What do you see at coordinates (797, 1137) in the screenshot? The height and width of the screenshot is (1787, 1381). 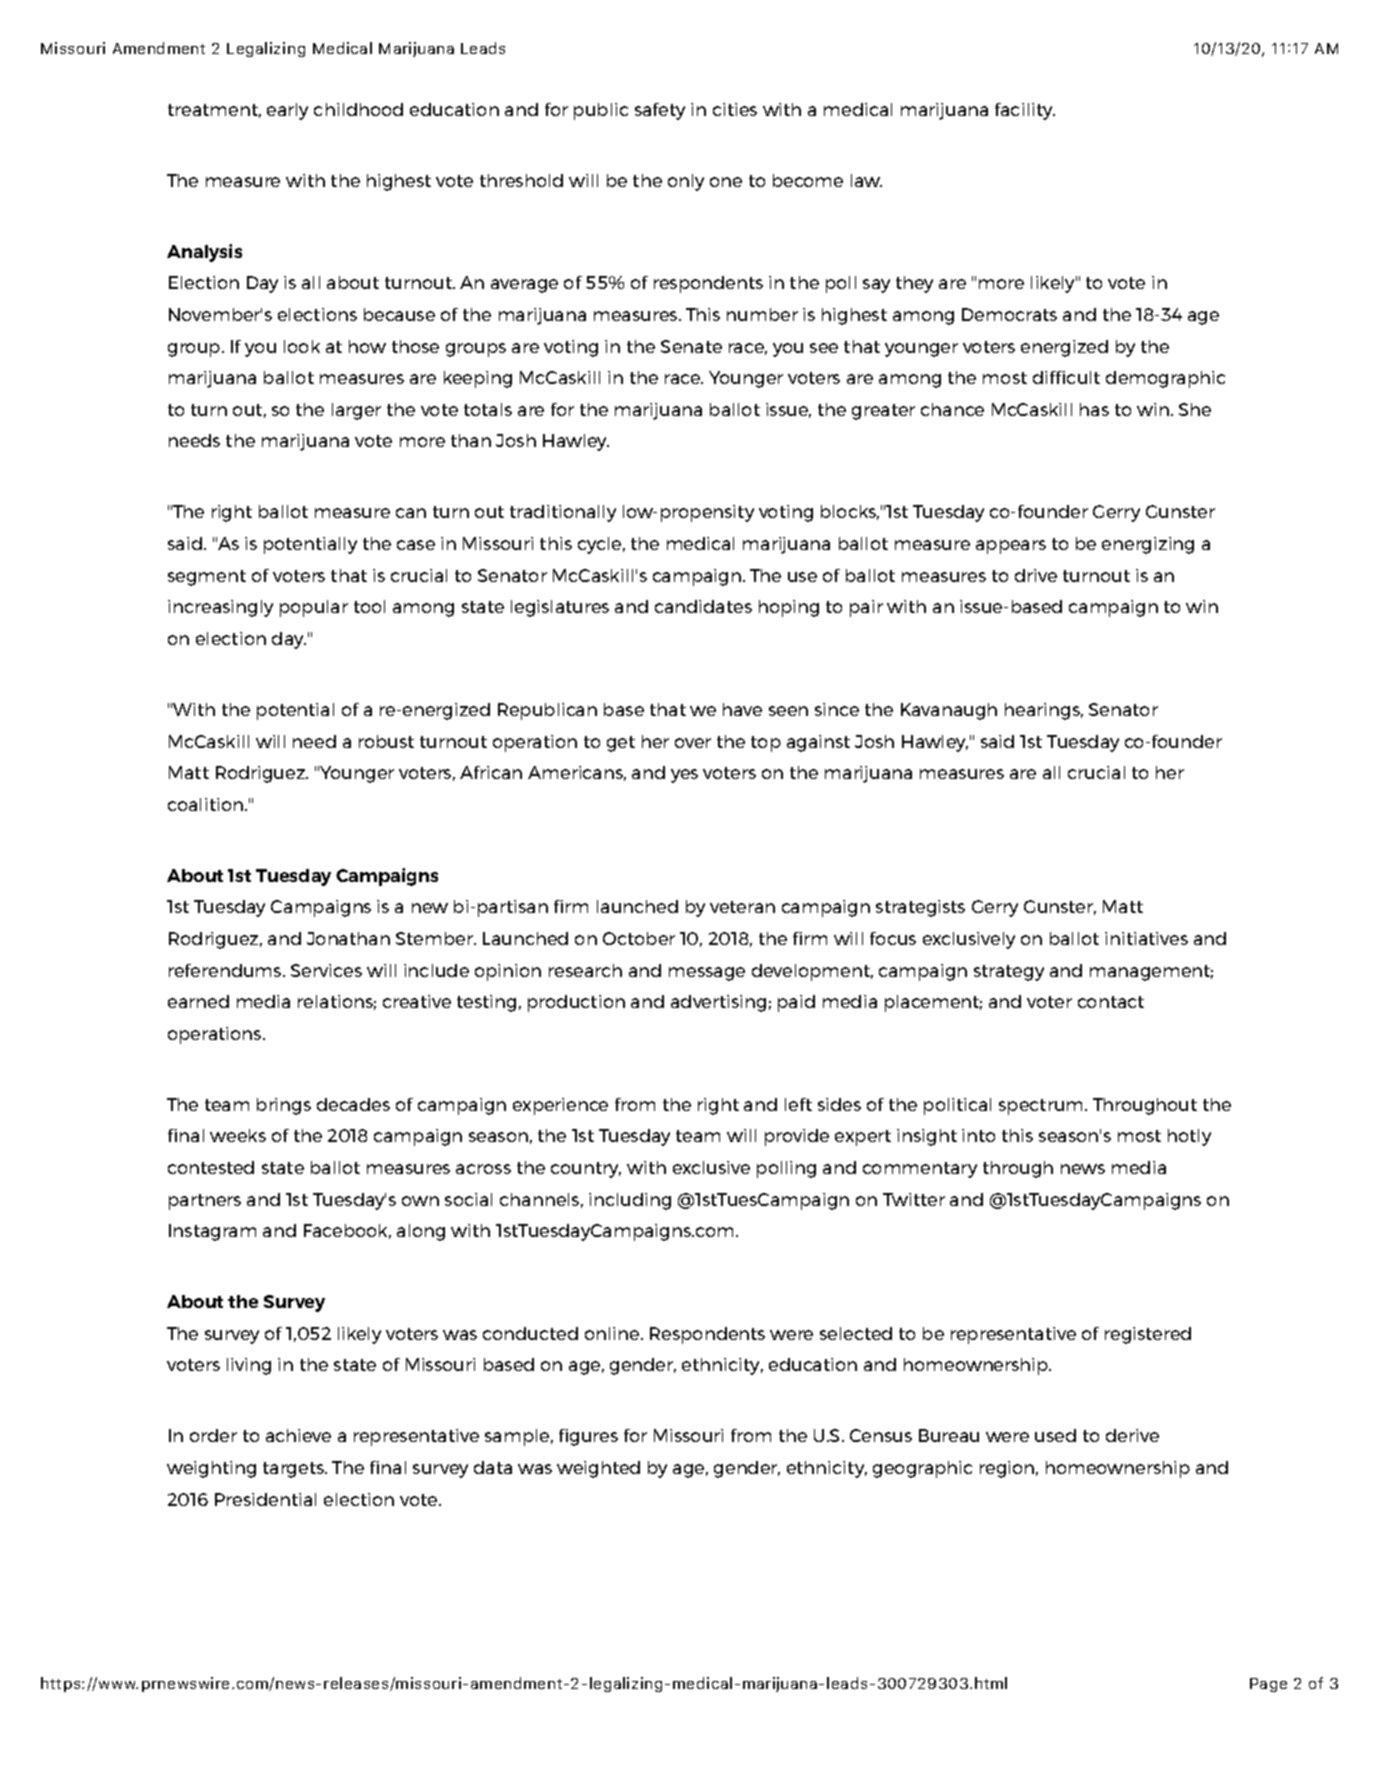 I see `provide` at bounding box center [797, 1137].
